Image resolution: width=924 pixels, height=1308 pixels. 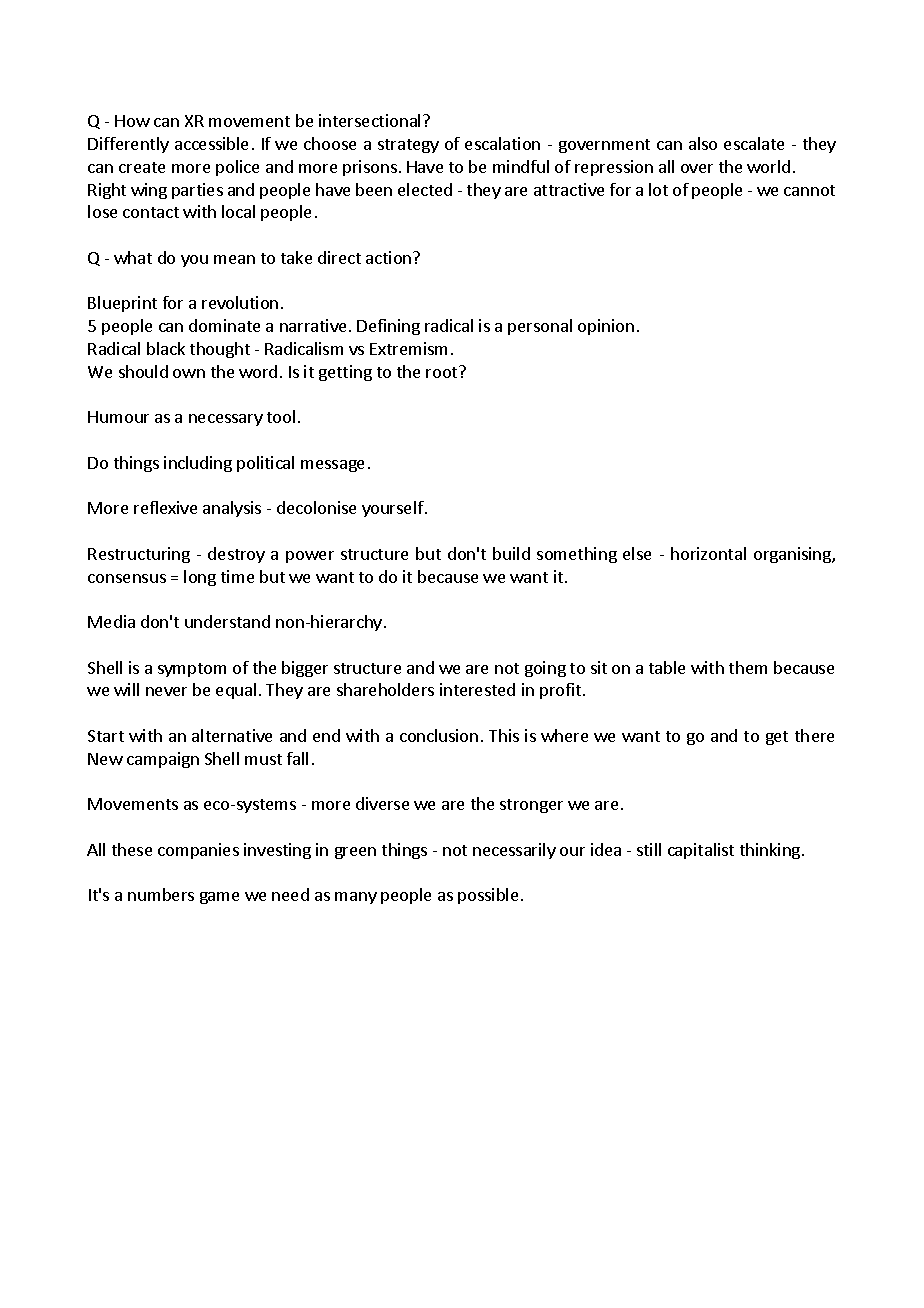 I want to click on horizontal, so click(x=708, y=553).
